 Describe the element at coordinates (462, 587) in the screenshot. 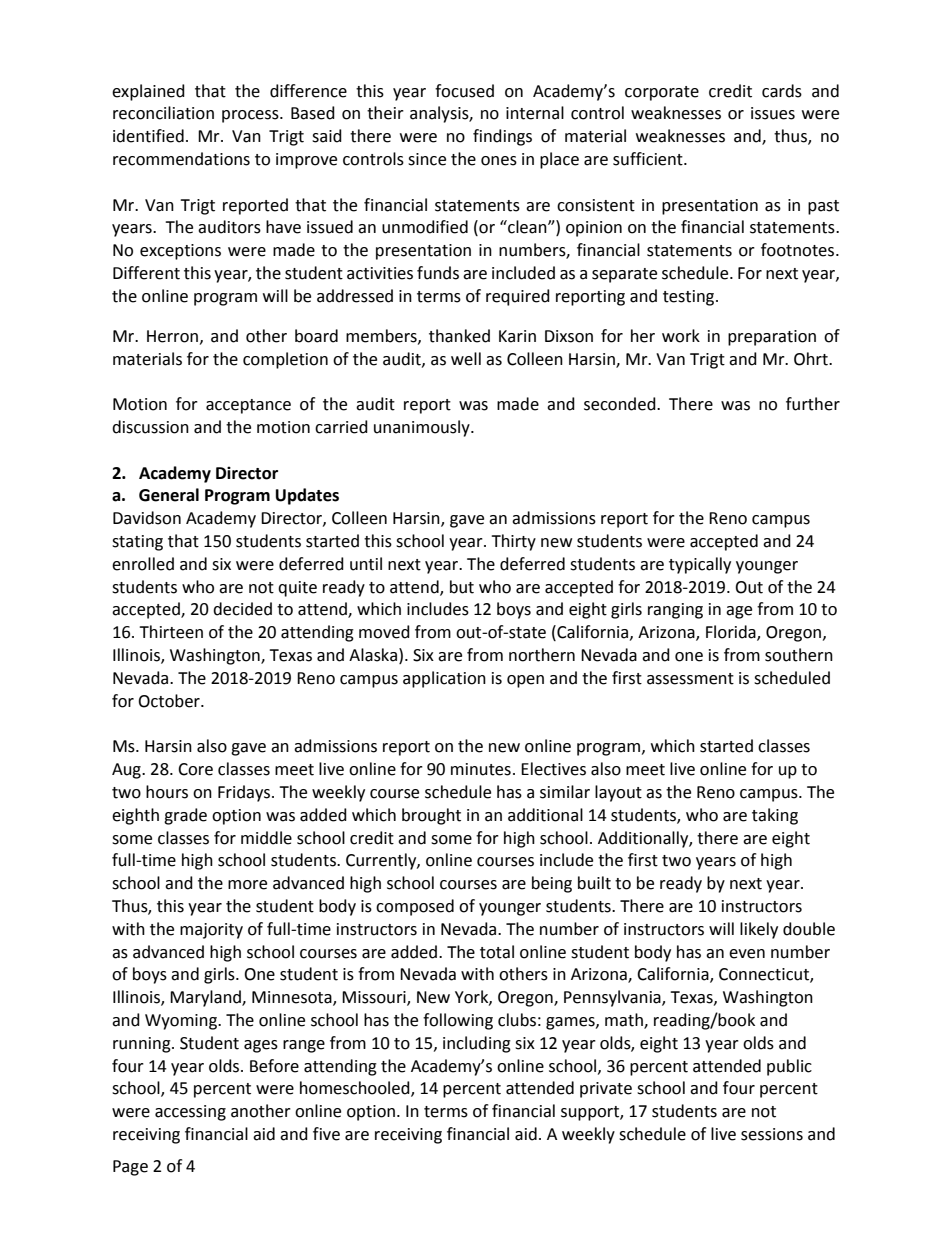

I see `but` at that location.
